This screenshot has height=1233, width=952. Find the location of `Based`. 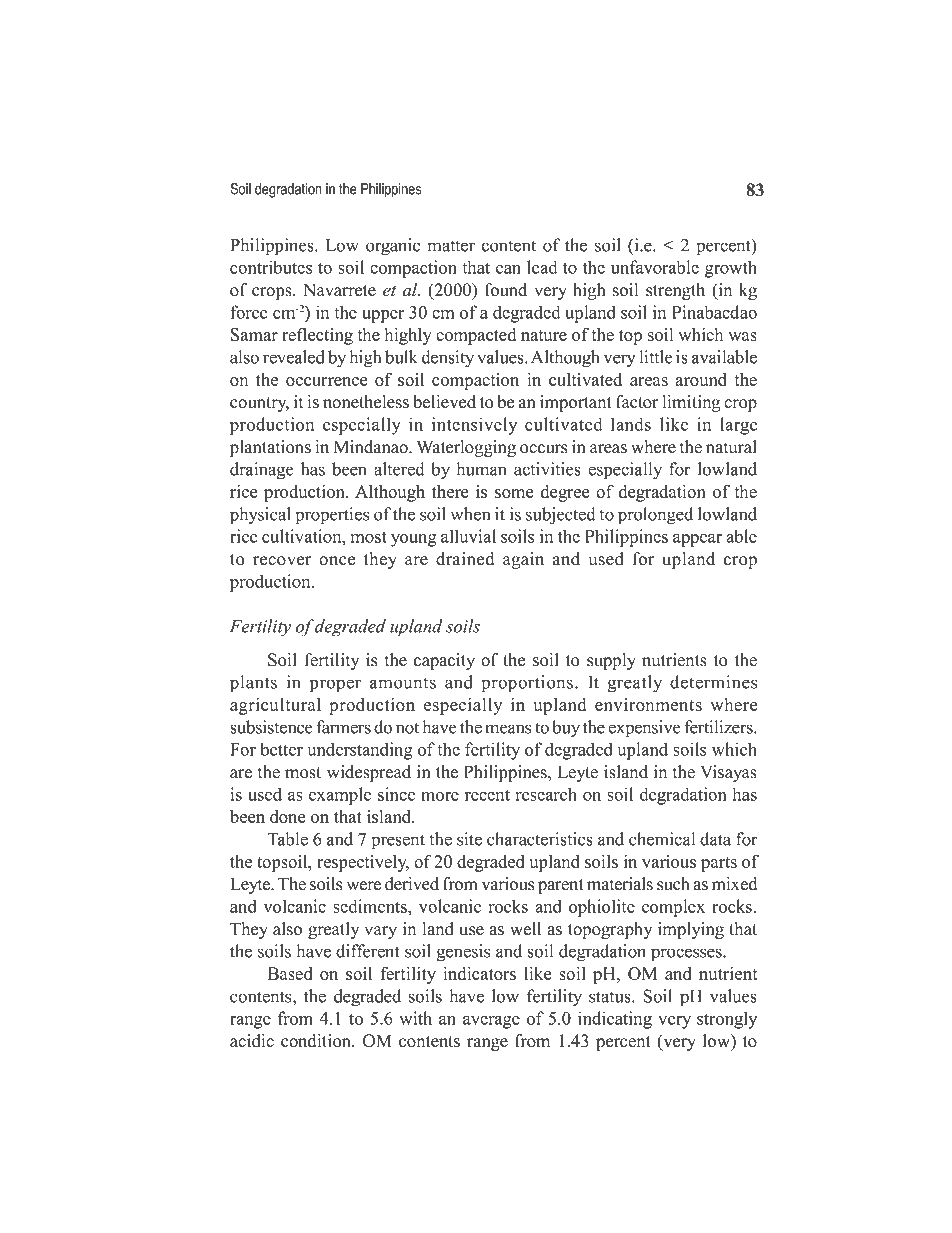

Based is located at coordinates (290, 973).
